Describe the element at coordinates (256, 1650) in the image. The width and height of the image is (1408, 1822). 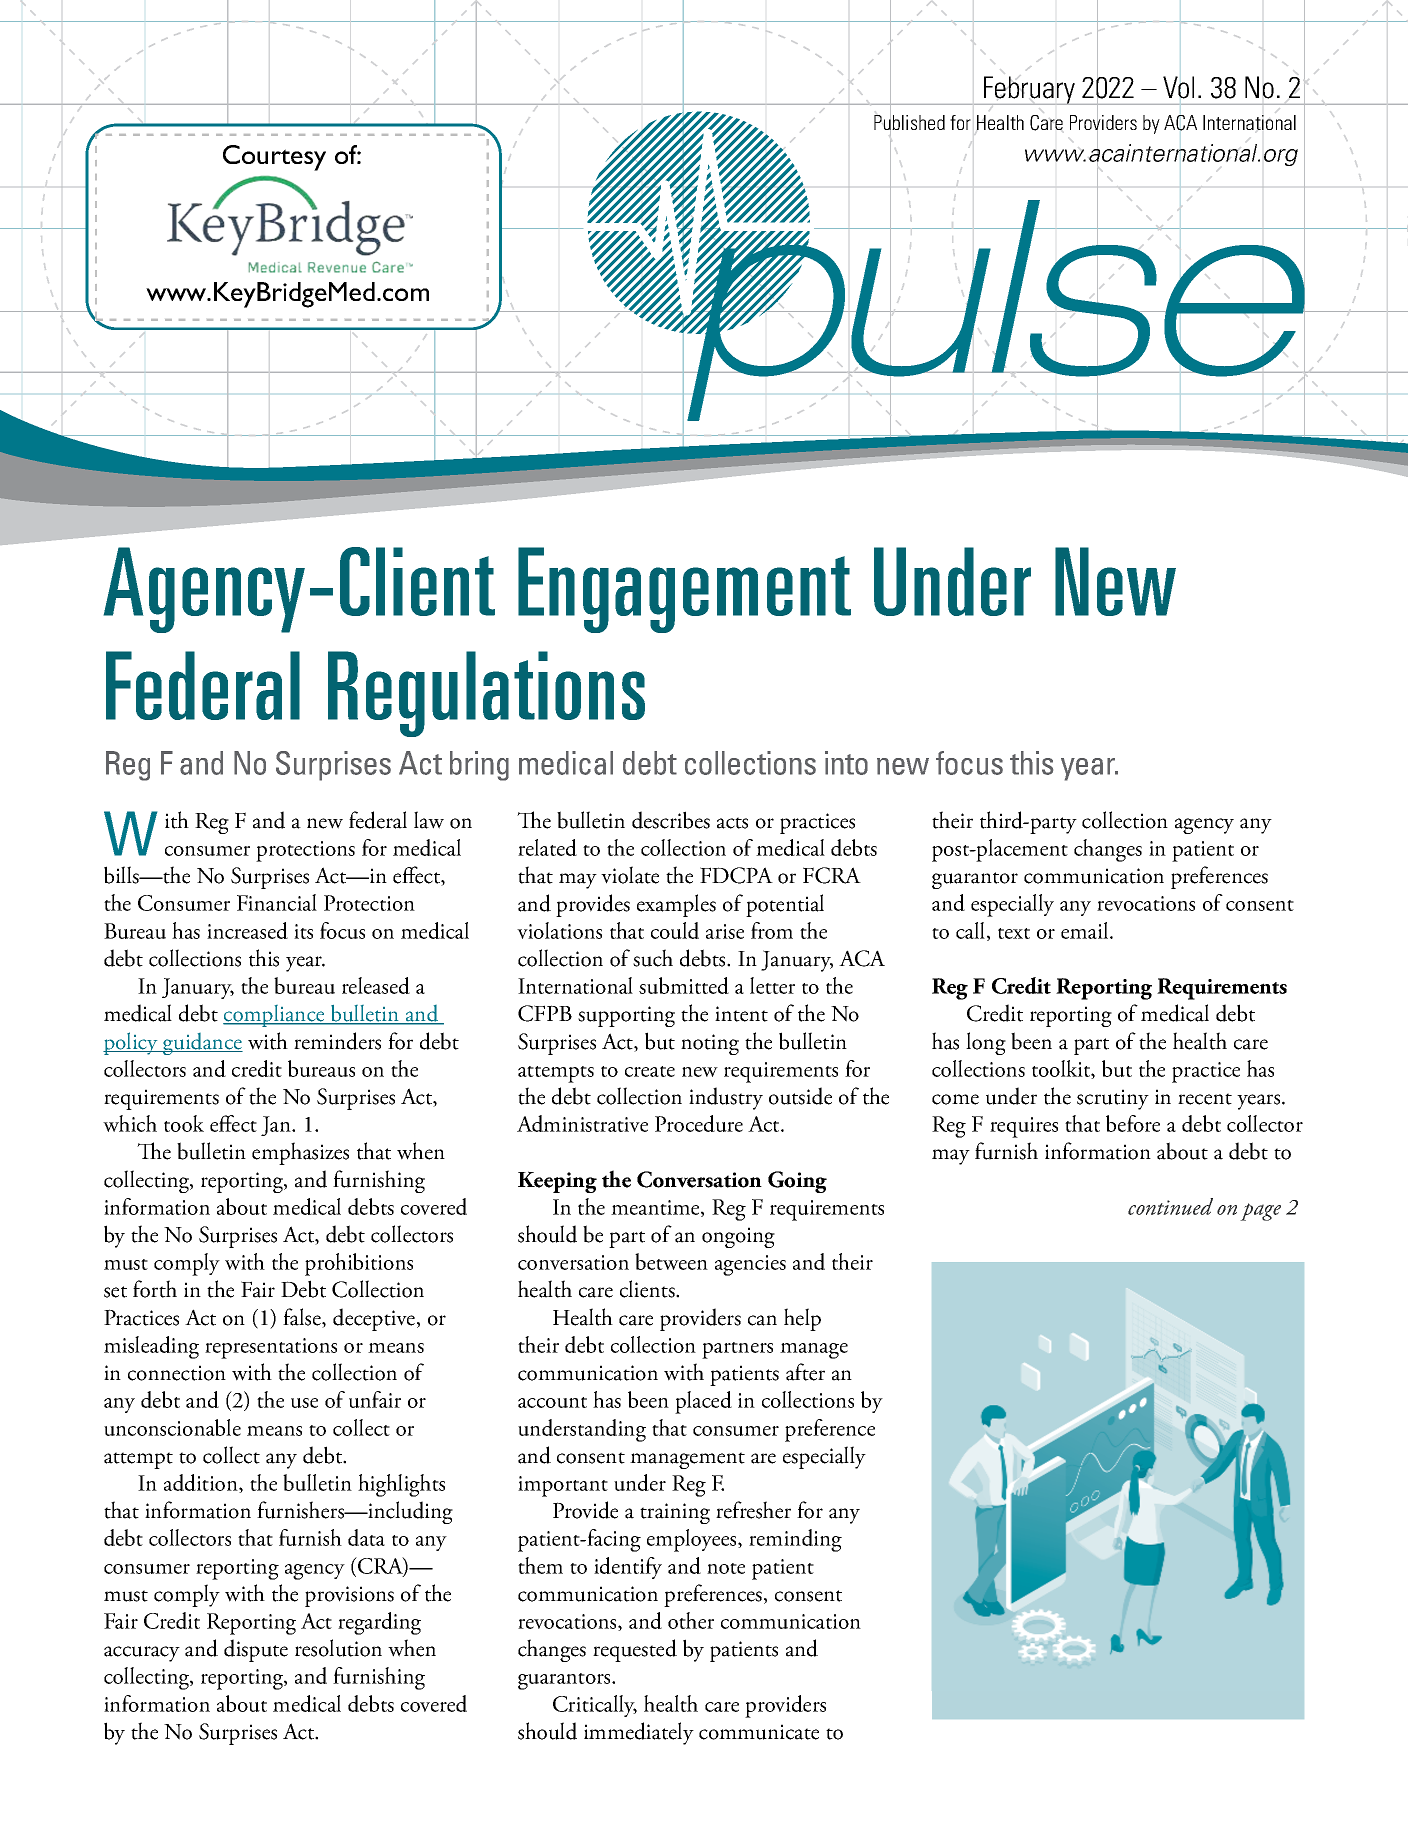
I see `dispute` at that location.
